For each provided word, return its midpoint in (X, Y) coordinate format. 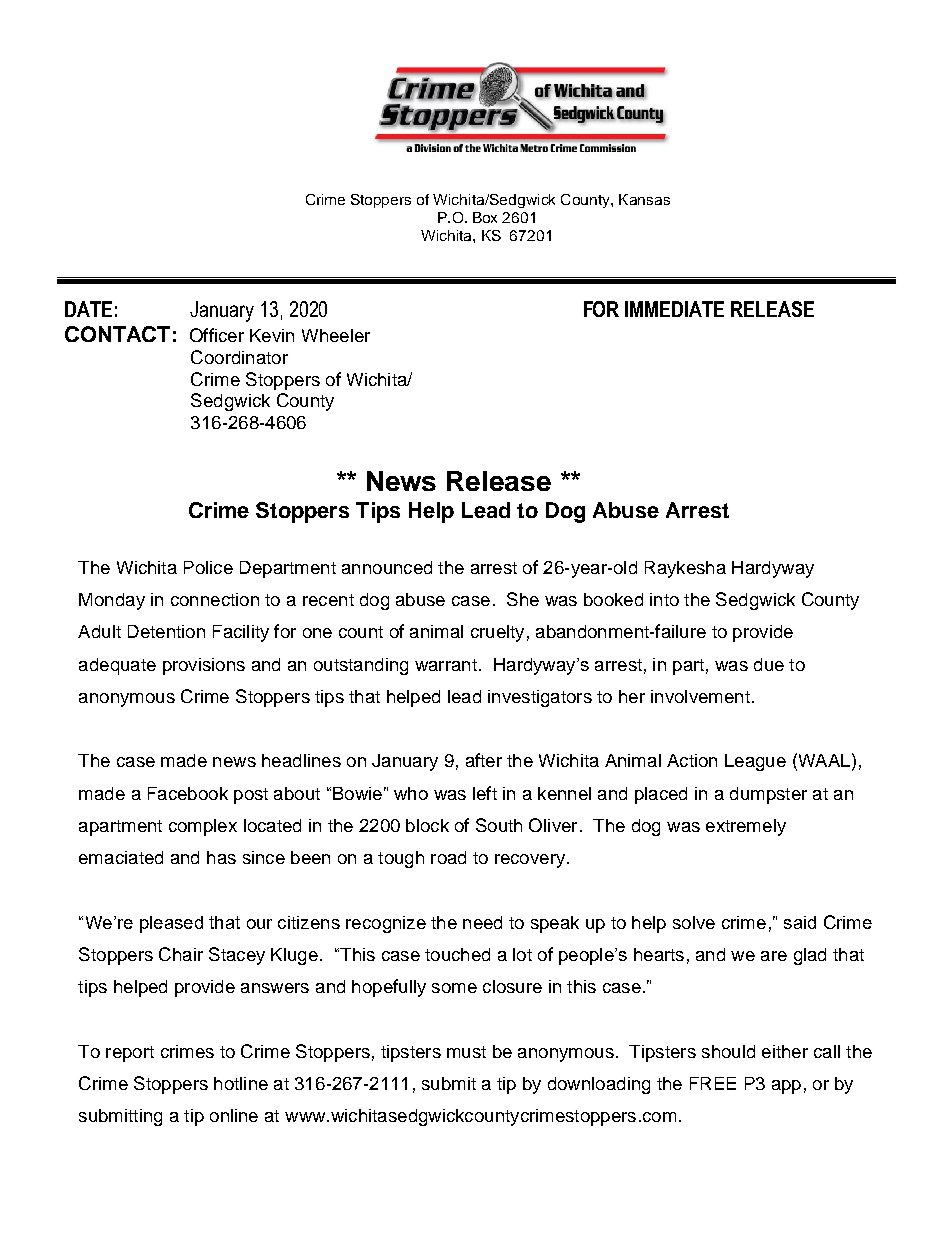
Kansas (644, 199)
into (664, 599)
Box (485, 217)
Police (208, 567)
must (466, 1052)
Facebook (188, 793)
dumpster (768, 795)
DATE (88, 309)
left (485, 793)
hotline (241, 1083)
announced (387, 567)
